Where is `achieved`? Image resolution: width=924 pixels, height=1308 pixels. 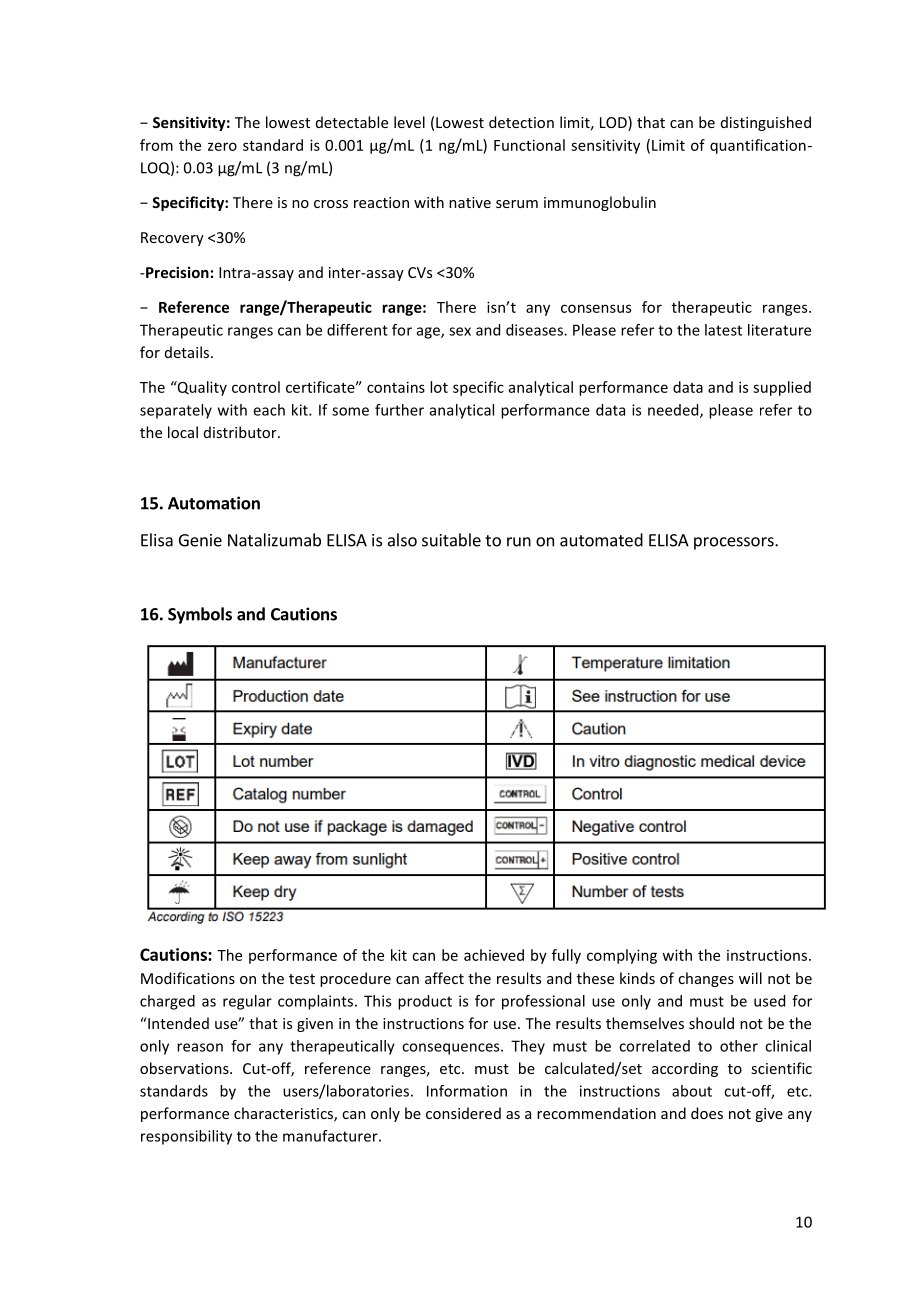
achieved is located at coordinates (494, 955).
